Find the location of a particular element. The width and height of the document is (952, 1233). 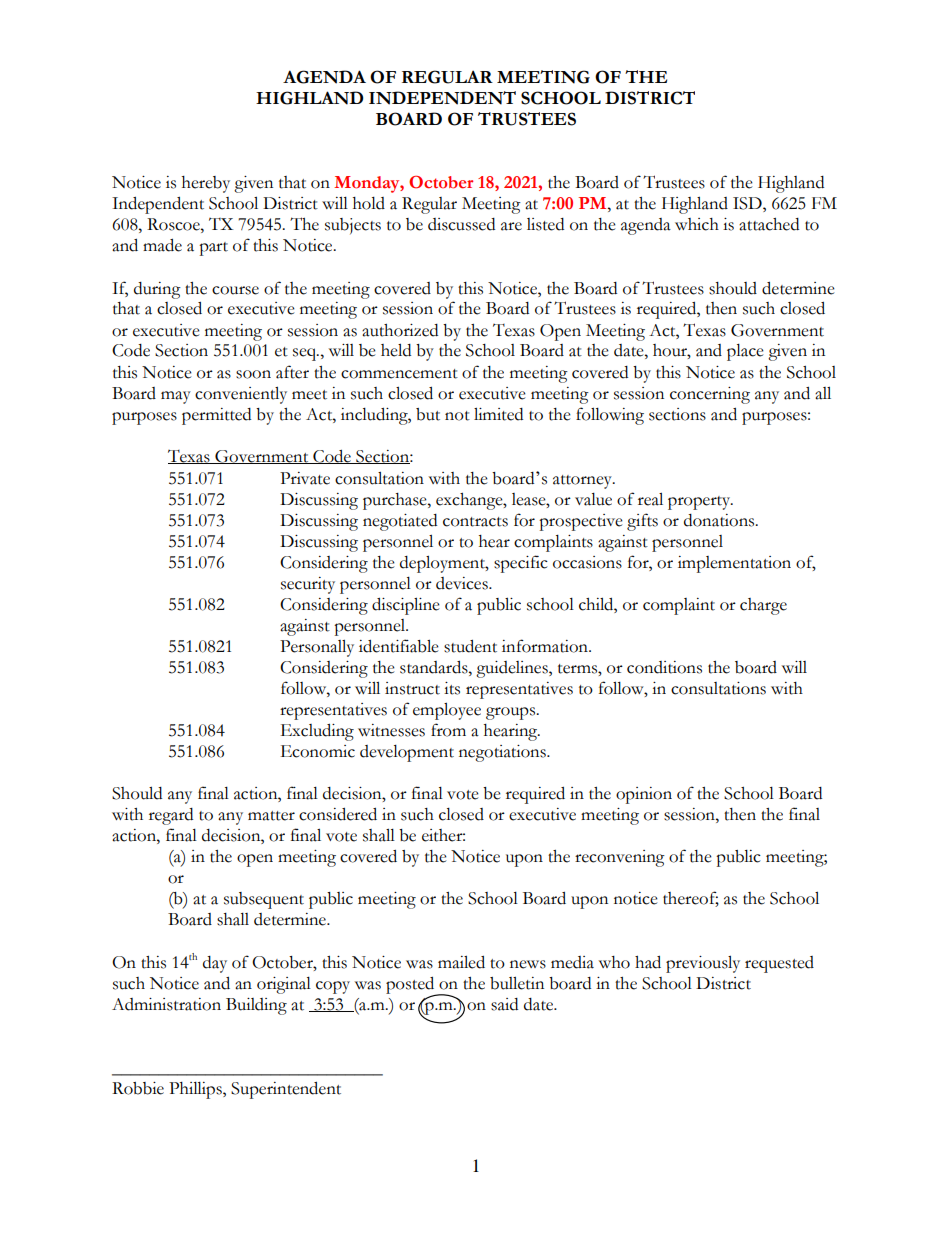

Private is located at coordinates (305, 478).
